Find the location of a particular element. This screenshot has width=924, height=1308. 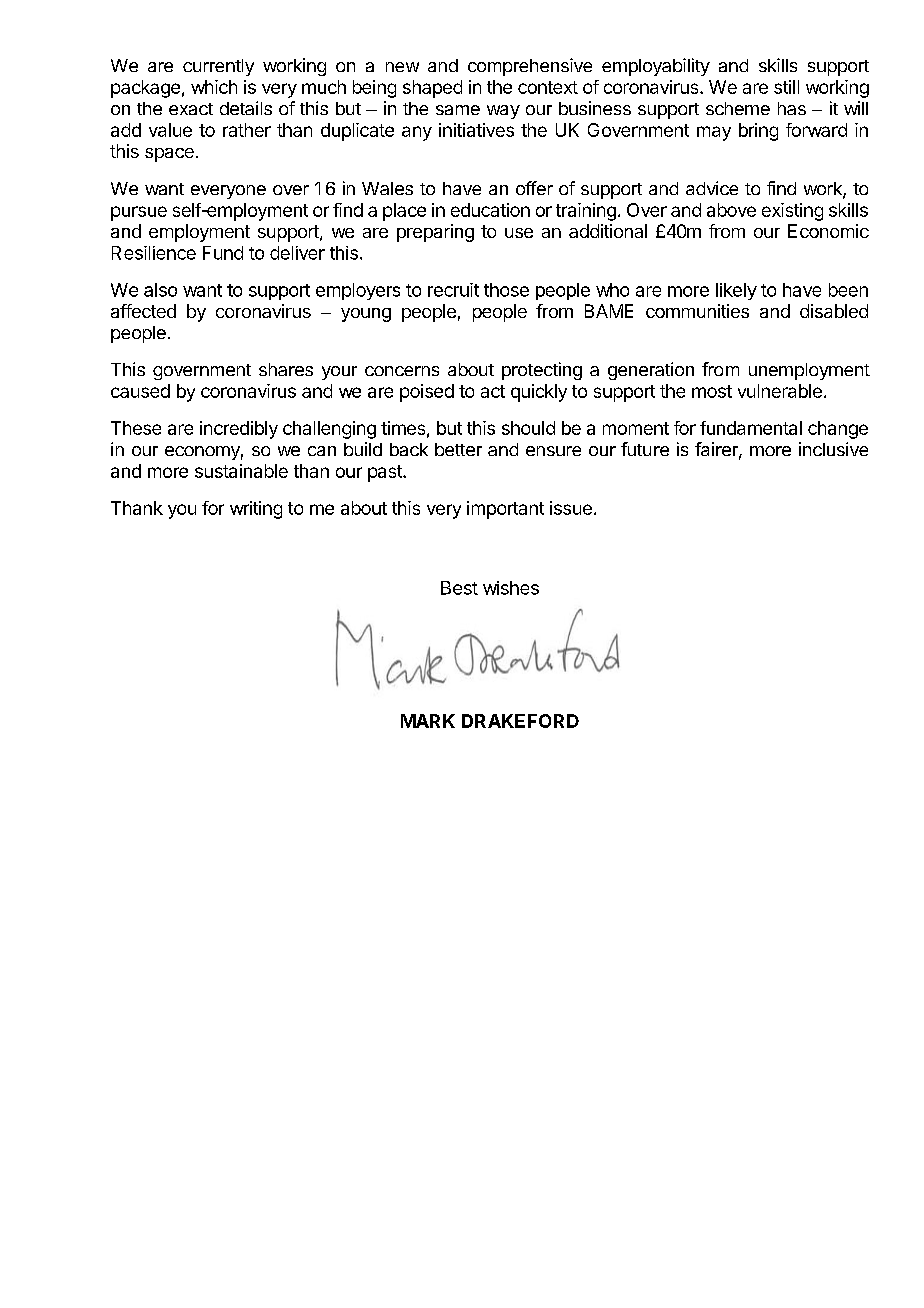

Economic is located at coordinates (828, 231).
